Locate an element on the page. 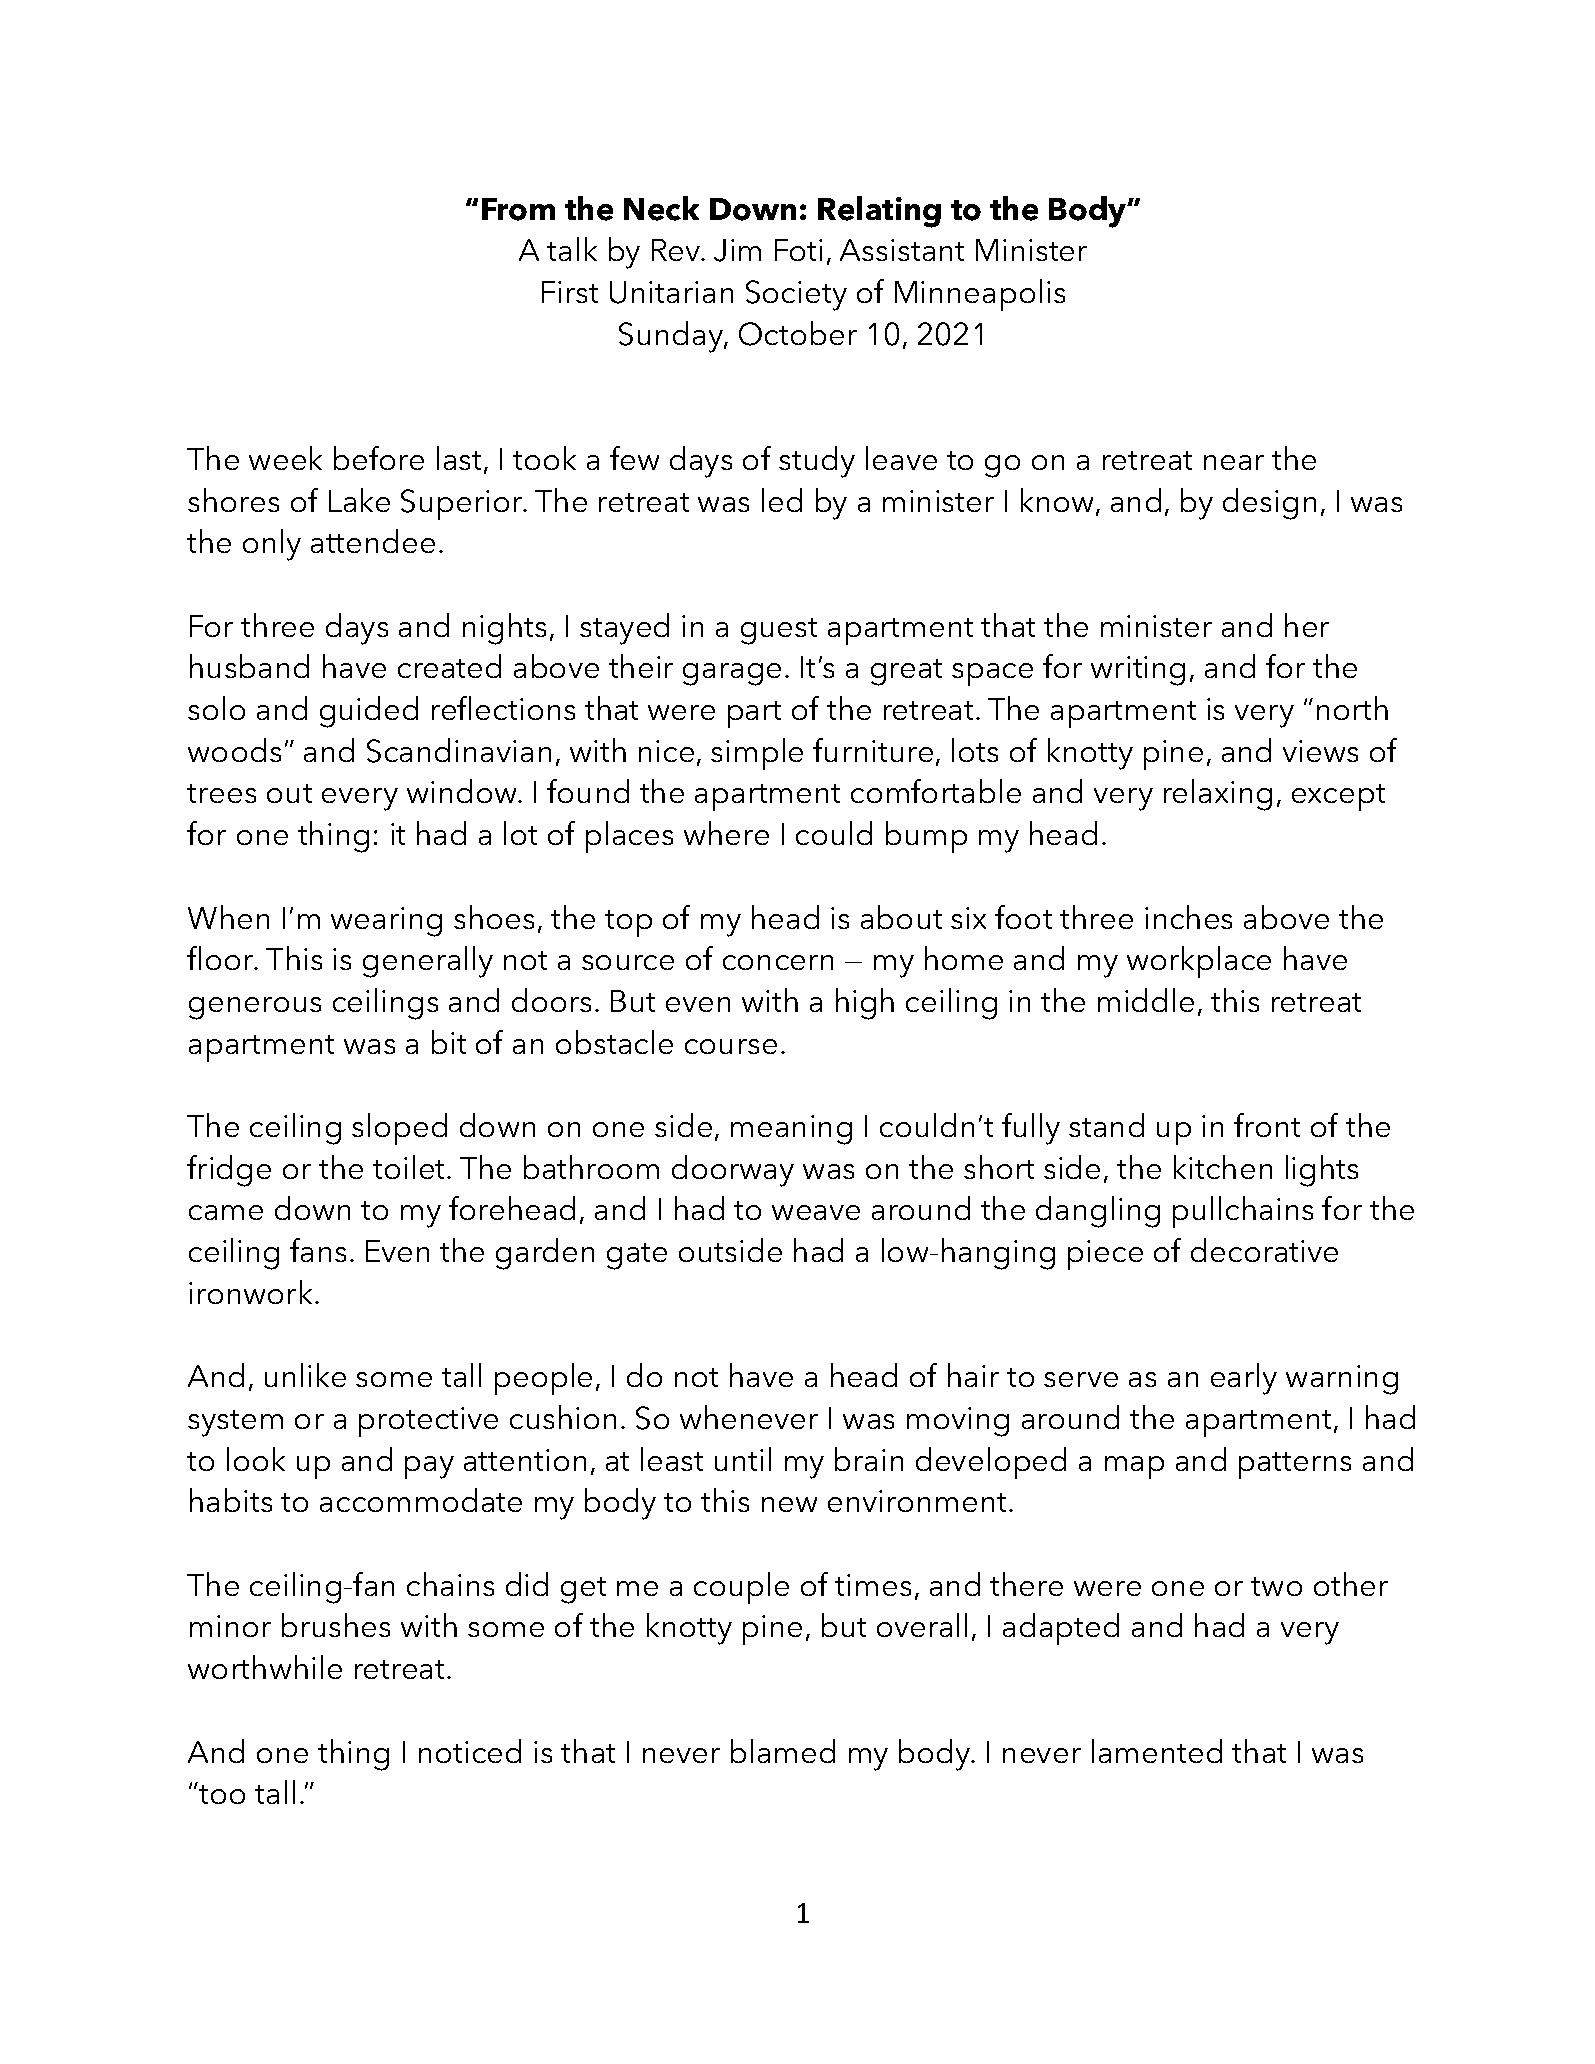 This document has width=1595, height=2064. worthwhile is located at coordinates (265, 1667).
